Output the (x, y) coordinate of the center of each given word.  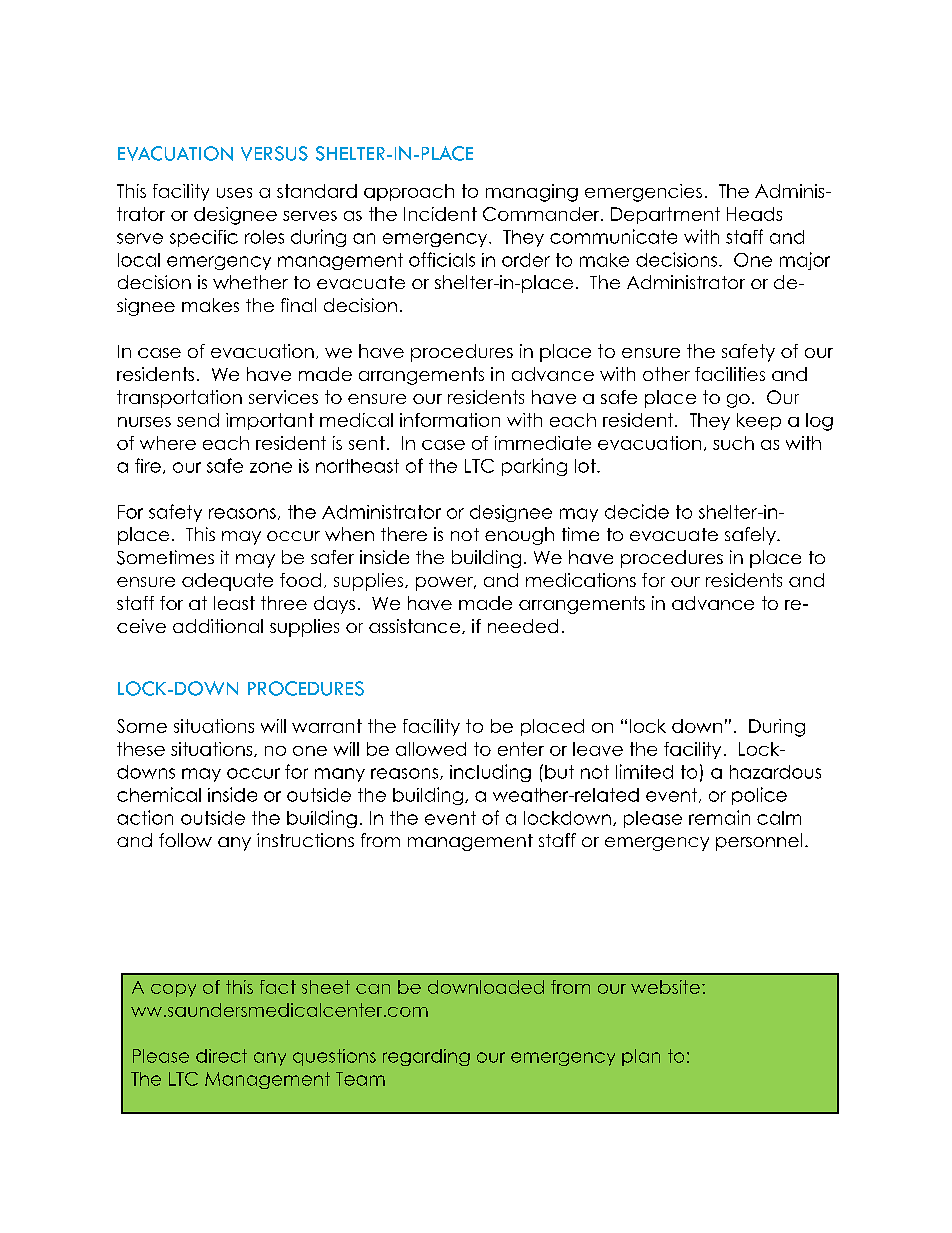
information (450, 420)
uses (234, 193)
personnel (759, 842)
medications (581, 580)
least (234, 603)
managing (532, 193)
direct (221, 1056)
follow (185, 840)
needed (523, 626)
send (198, 420)
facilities (730, 374)
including (490, 773)
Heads (754, 214)
